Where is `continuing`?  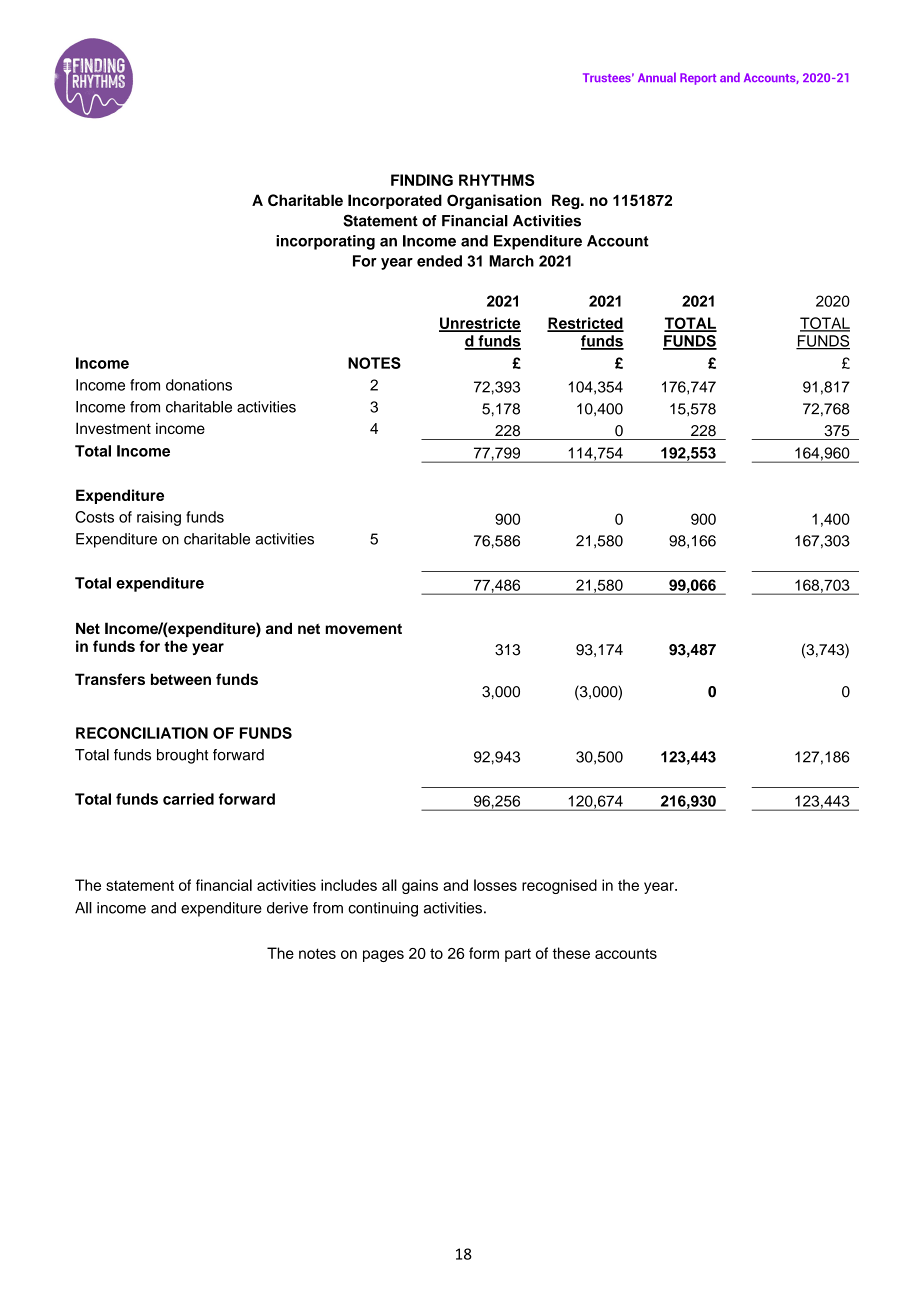 continuing is located at coordinates (383, 909).
